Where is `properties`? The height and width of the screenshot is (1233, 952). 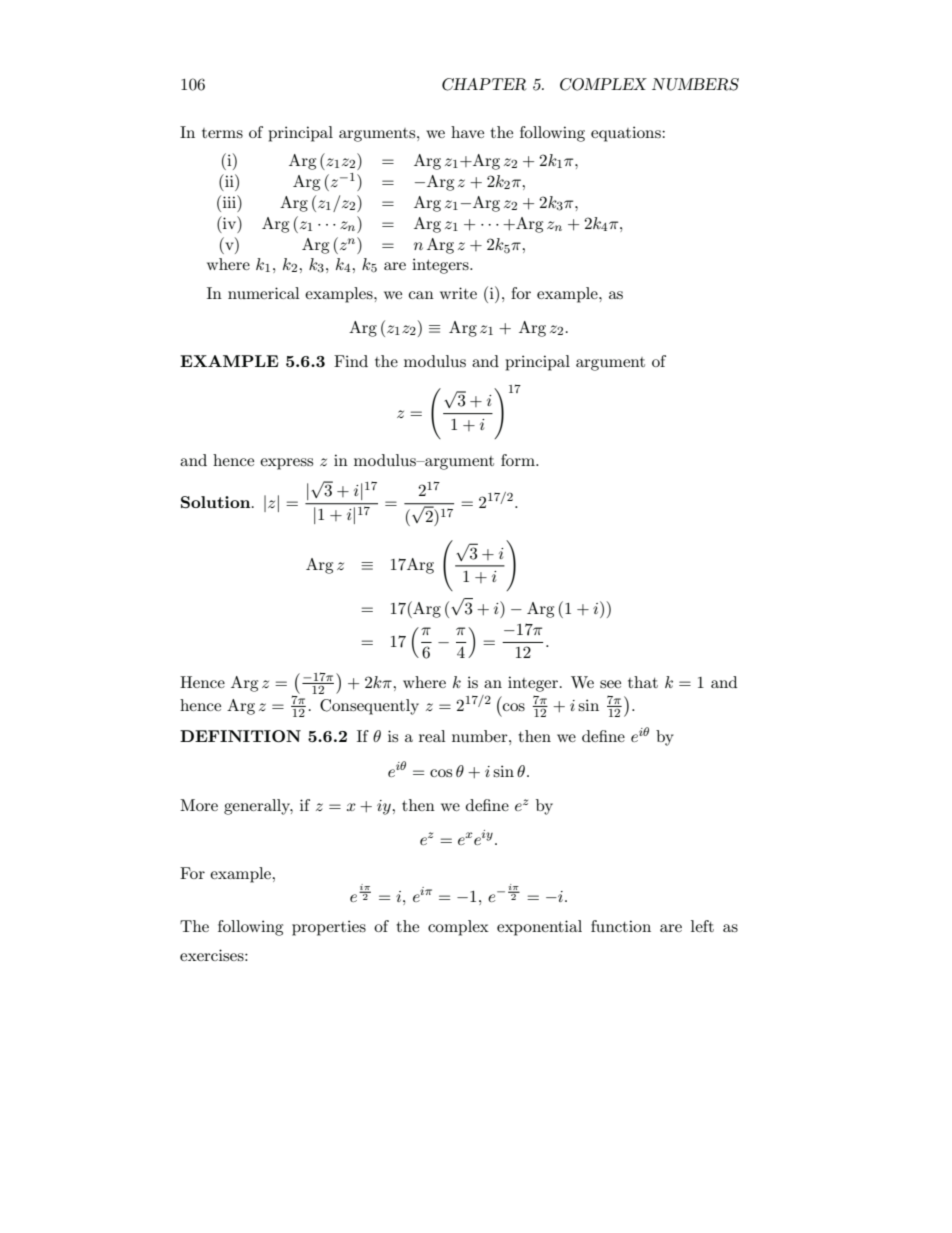 properties is located at coordinates (329, 928).
